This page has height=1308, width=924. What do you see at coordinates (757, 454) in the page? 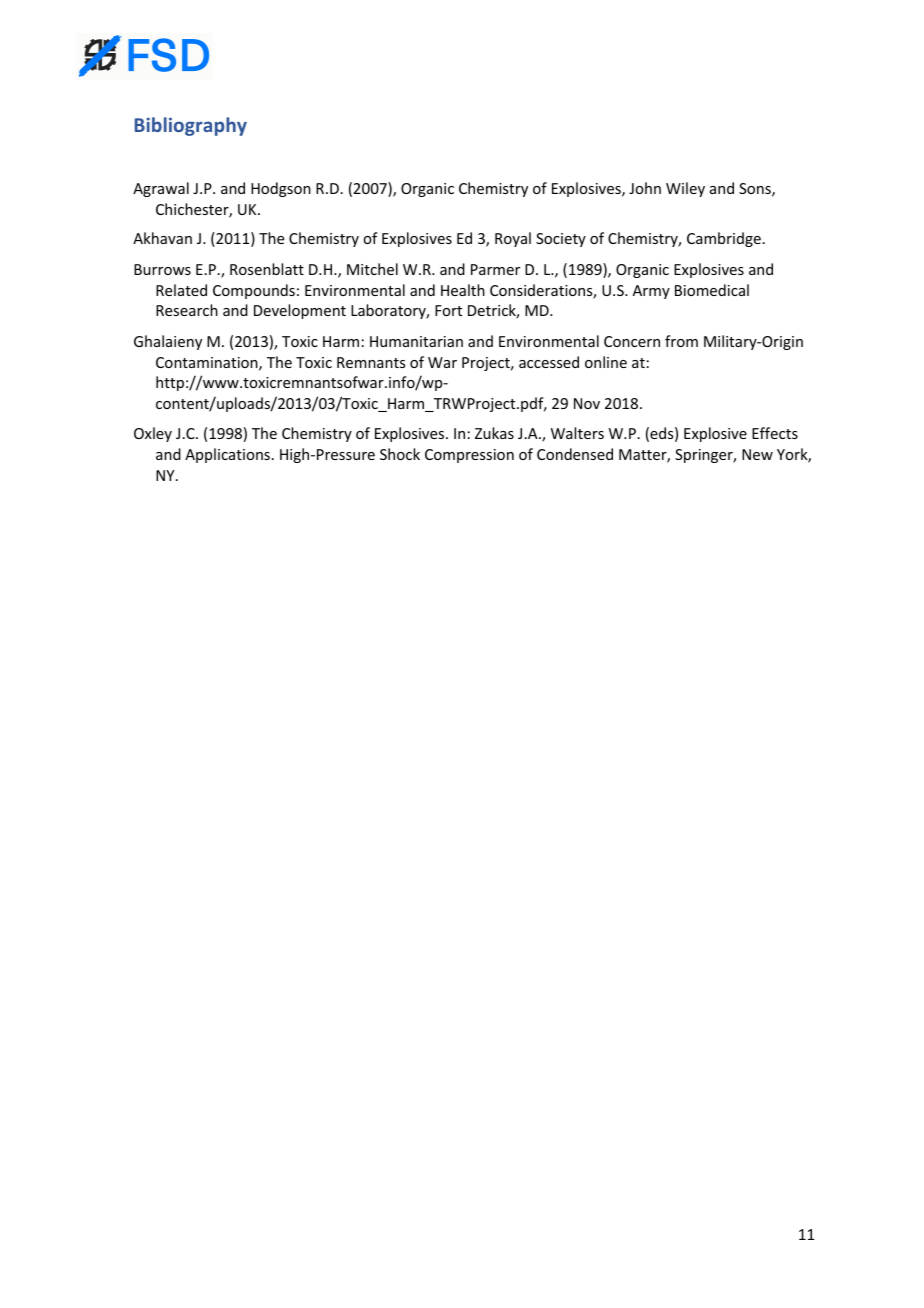
I see `New` at bounding box center [757, 454].
